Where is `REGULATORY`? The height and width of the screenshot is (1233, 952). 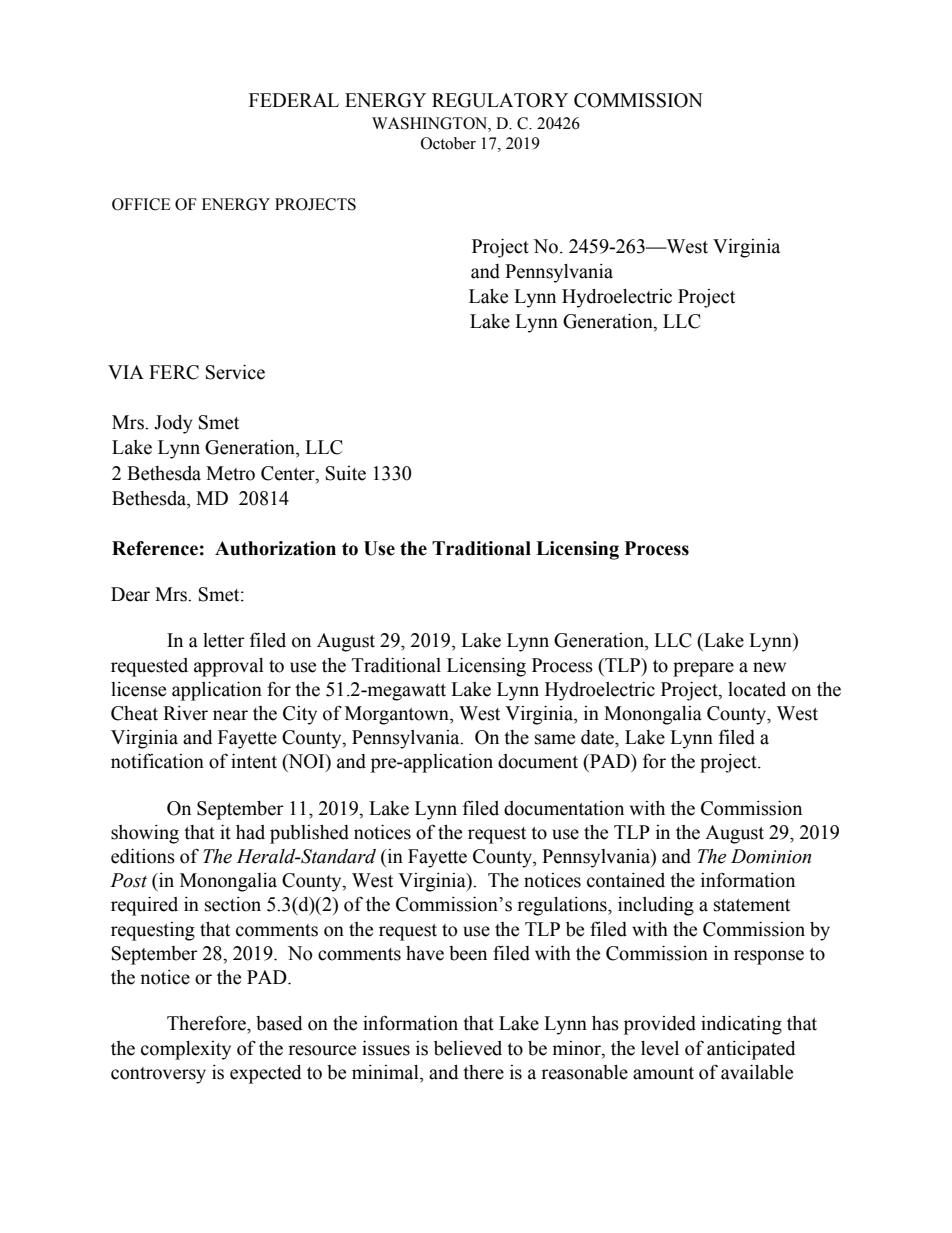
REGULATORY is located at coordinates (500, 100).
